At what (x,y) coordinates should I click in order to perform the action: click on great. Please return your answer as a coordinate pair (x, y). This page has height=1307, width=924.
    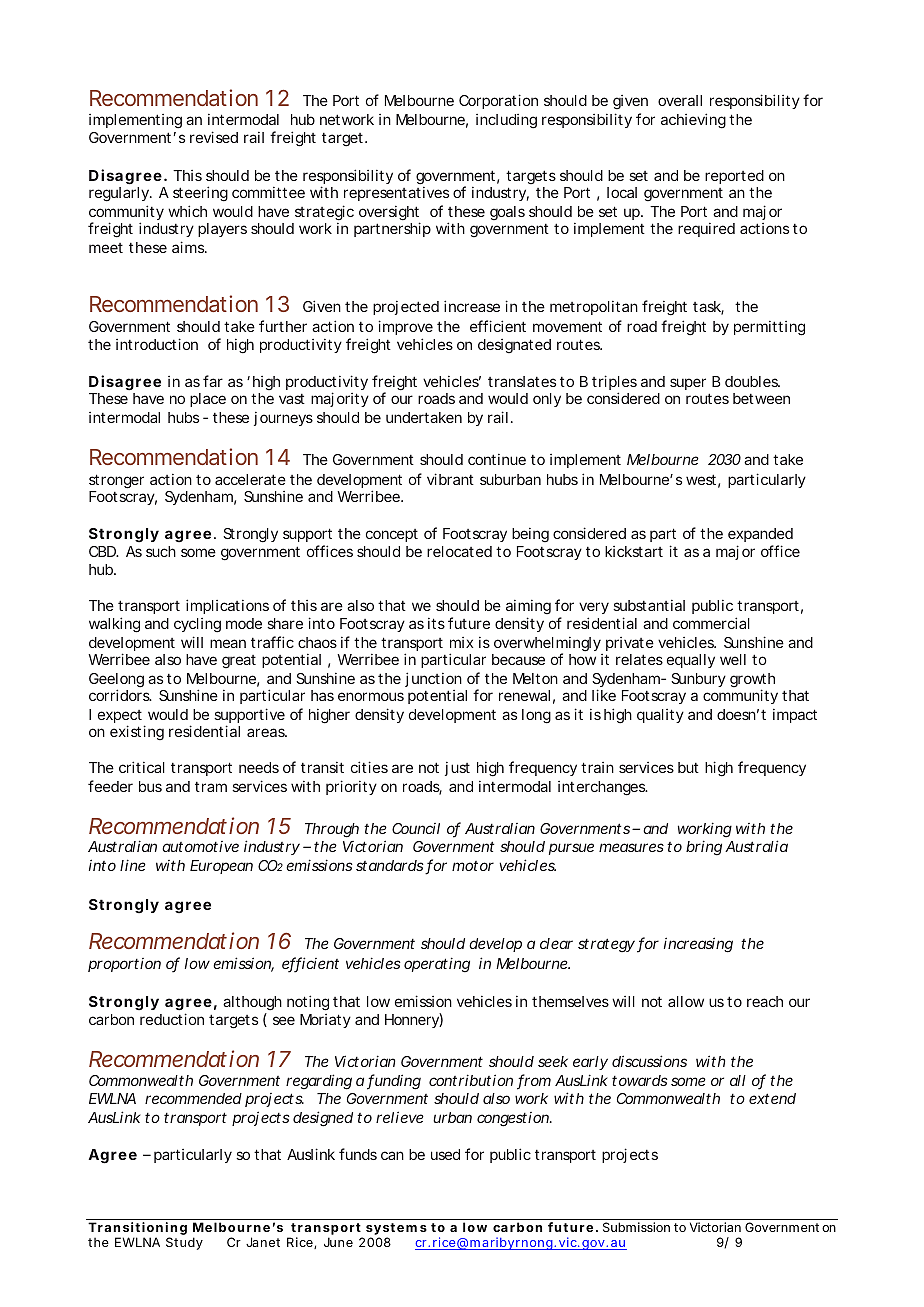
    Looking at the image, I should click on (239, 662).
